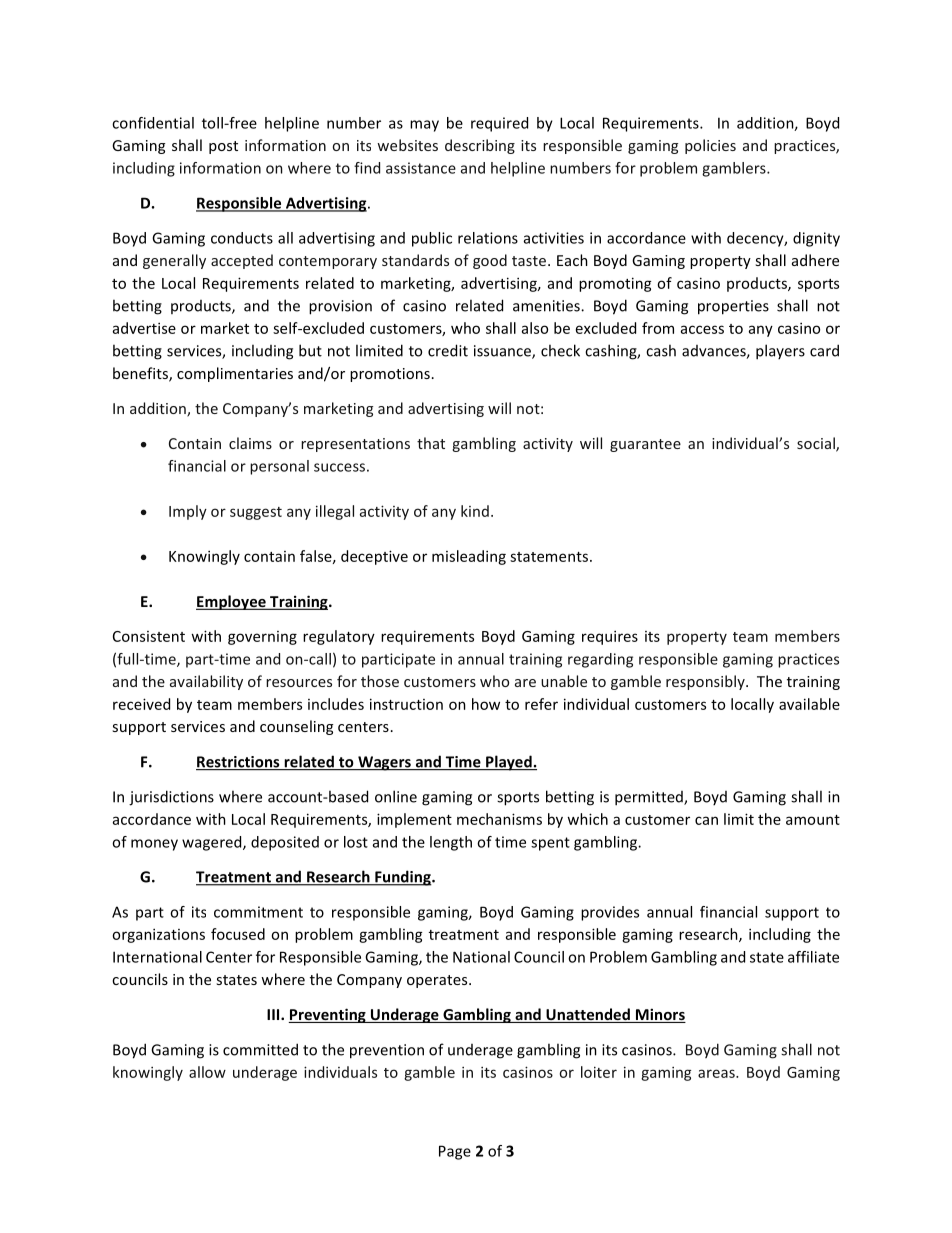 The width and height of the document is (952, 1233). What do you see at coordinates (455, 1152) in the document?
I see `Page` at bounding box center [455, 1152].
